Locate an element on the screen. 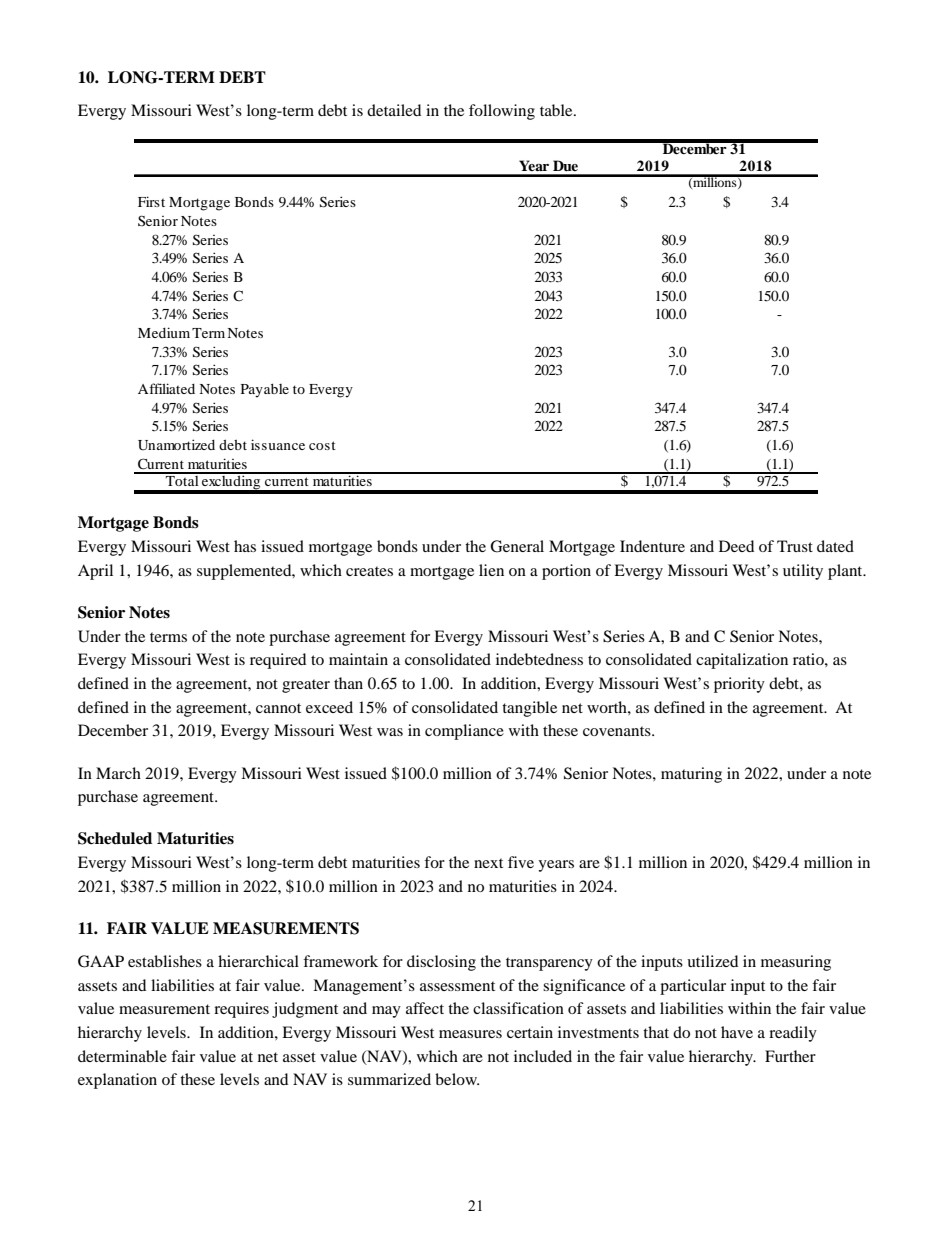  April is located at coordinates (95, 572).
